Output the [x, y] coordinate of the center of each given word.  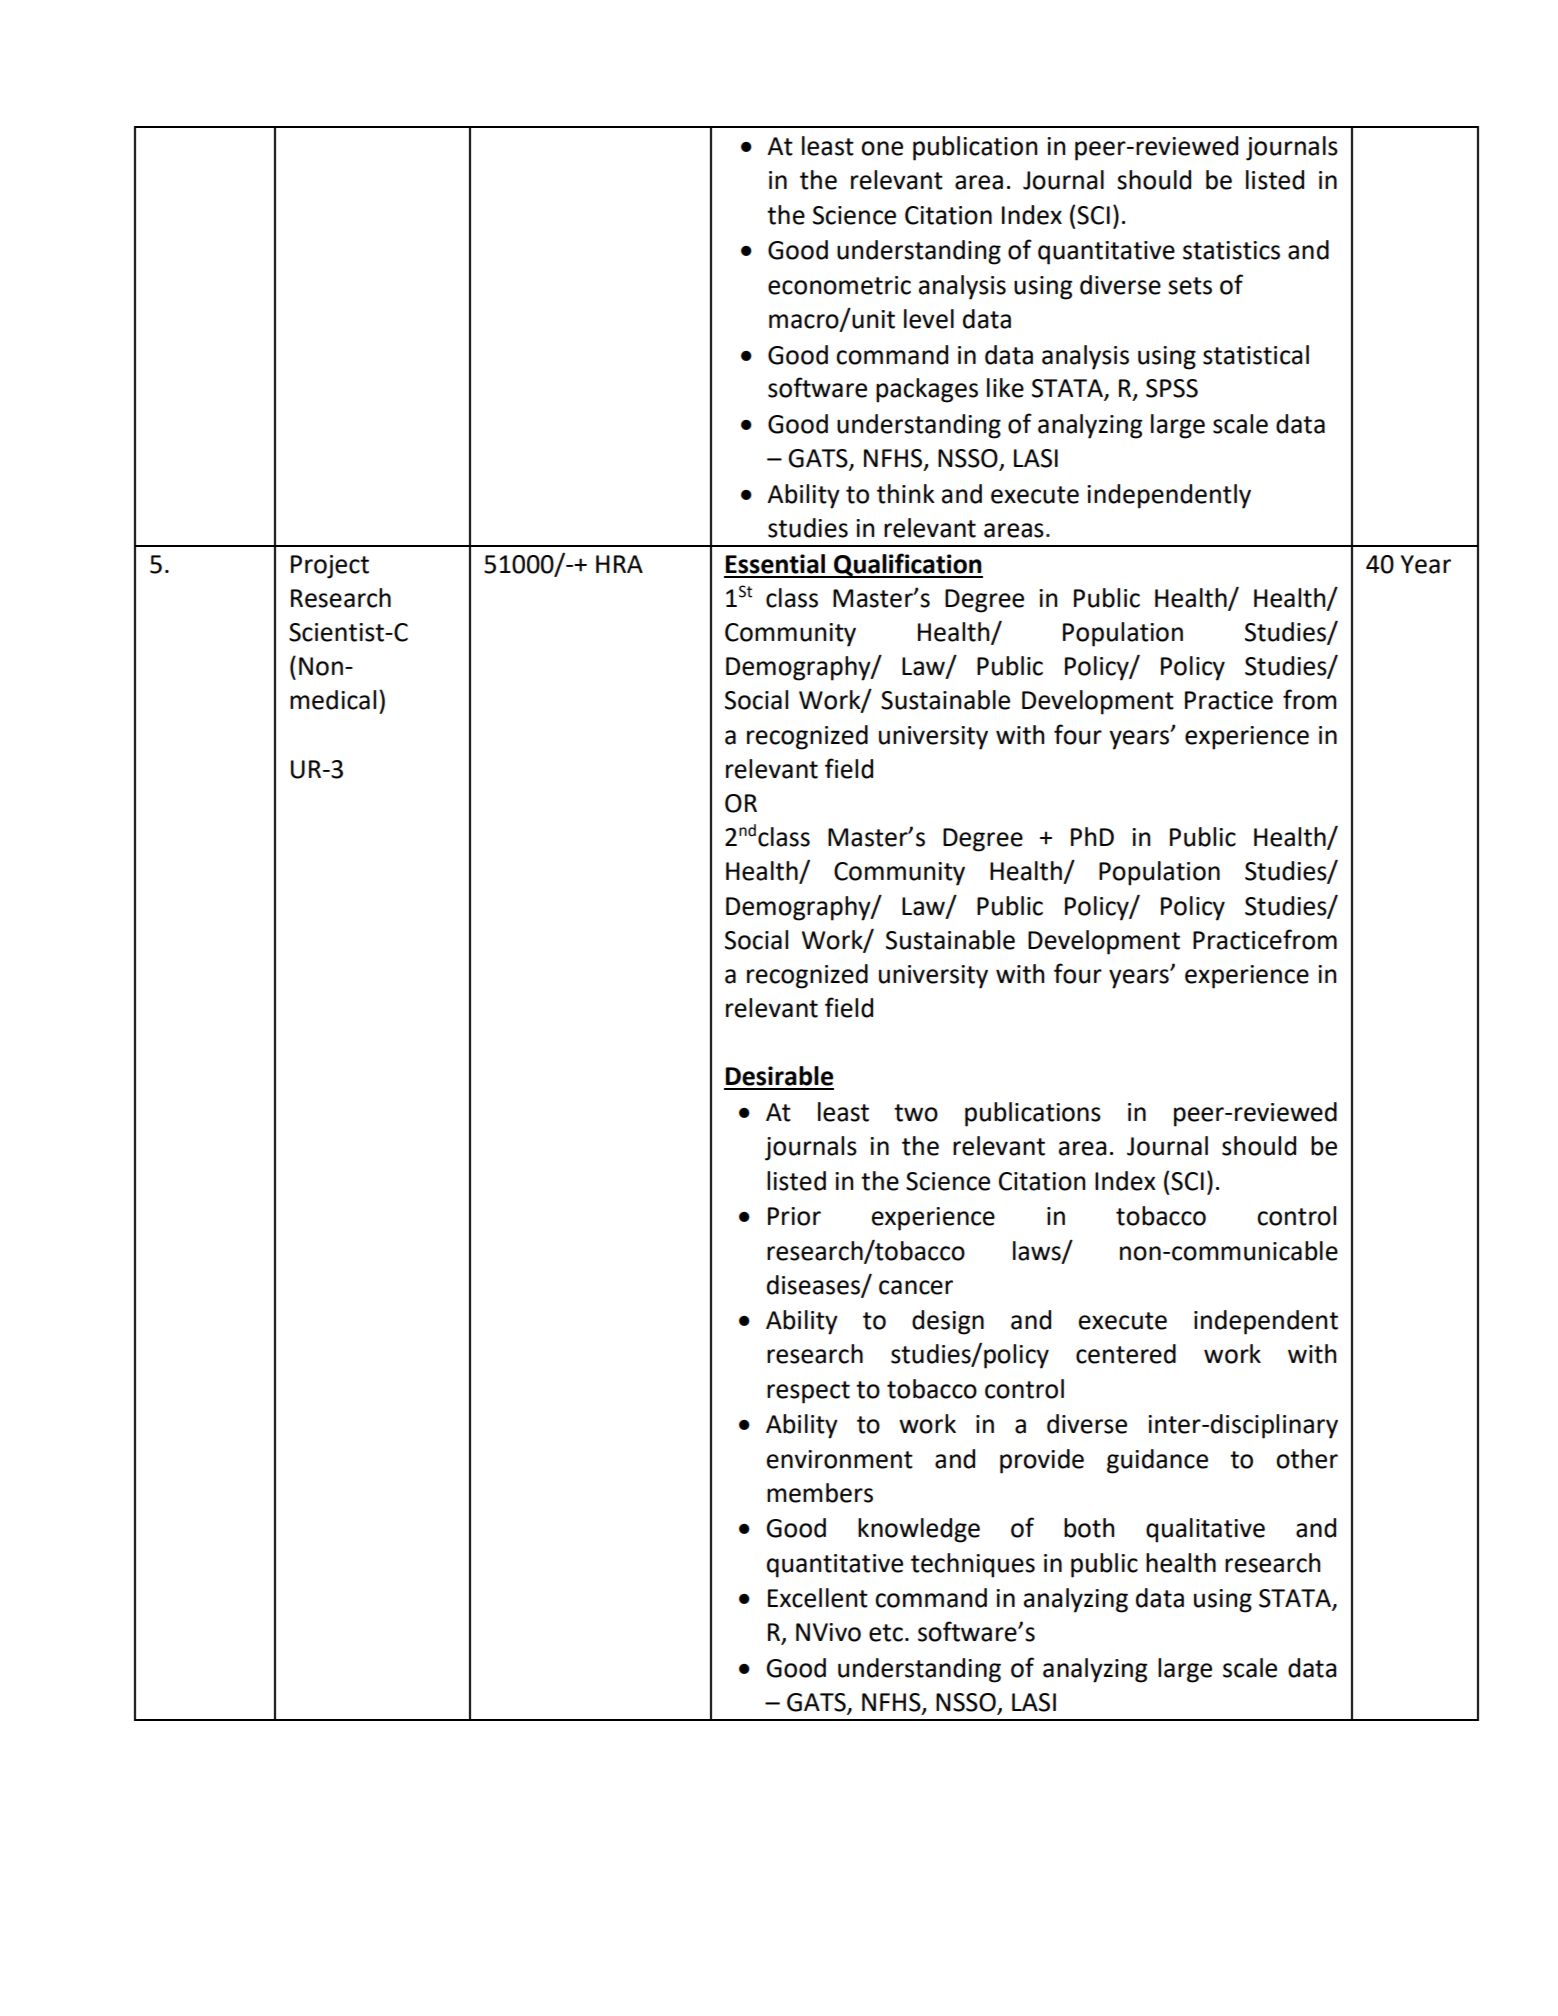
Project [330, 567]
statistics [1231, 250]
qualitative [1205, 1530]
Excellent [818, 1598]
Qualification [907, 565]
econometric [839, 285]
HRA [619, 564]
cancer [916, 1287]
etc [886, 1633]
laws [1038, 1251]
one [882, 148]
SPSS [1172, 388]
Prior [794, 1216]
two [916, 1113]
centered [1126, 1354]
